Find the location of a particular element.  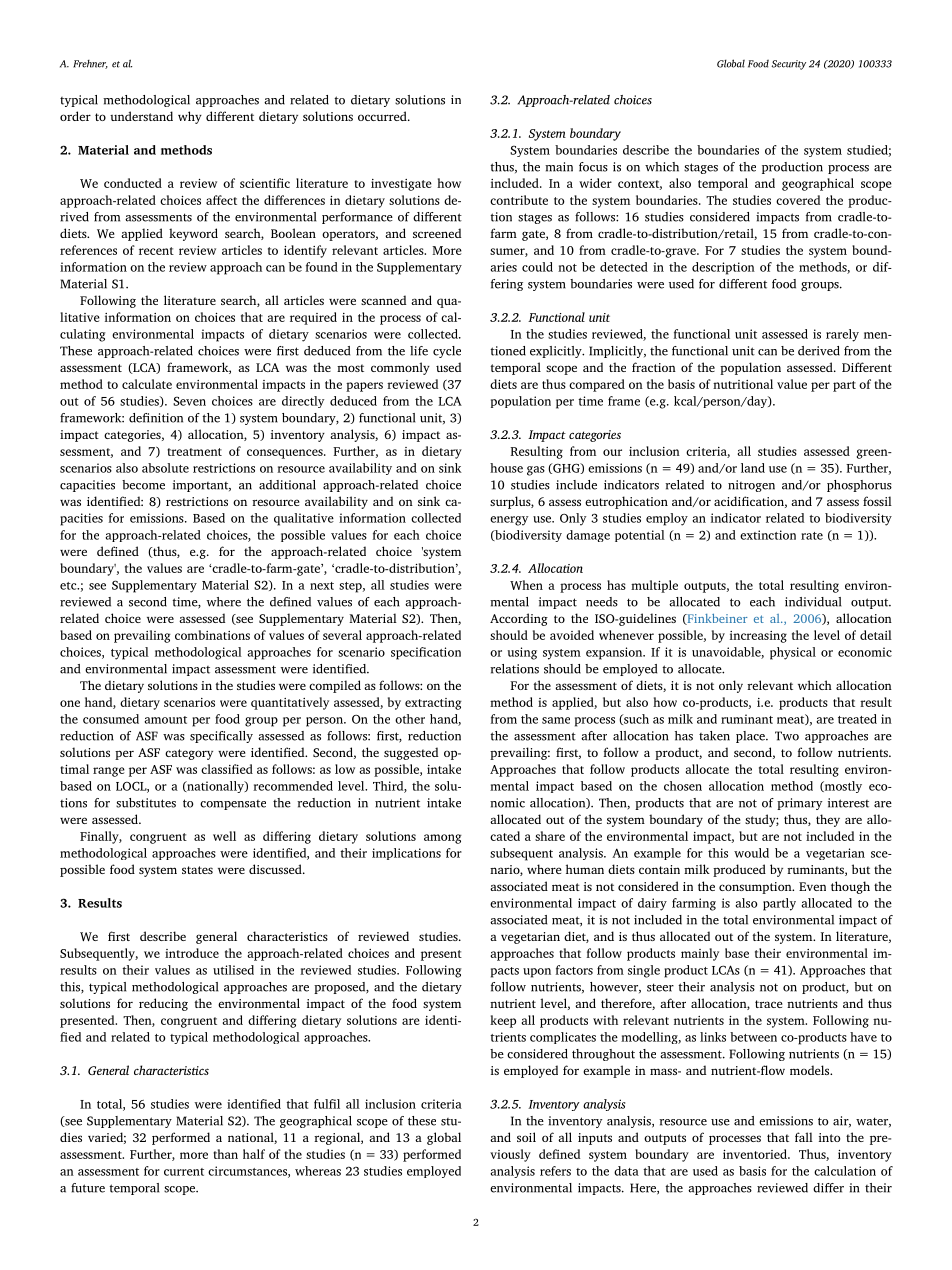

contribute is located at coordinates (519, 200).
